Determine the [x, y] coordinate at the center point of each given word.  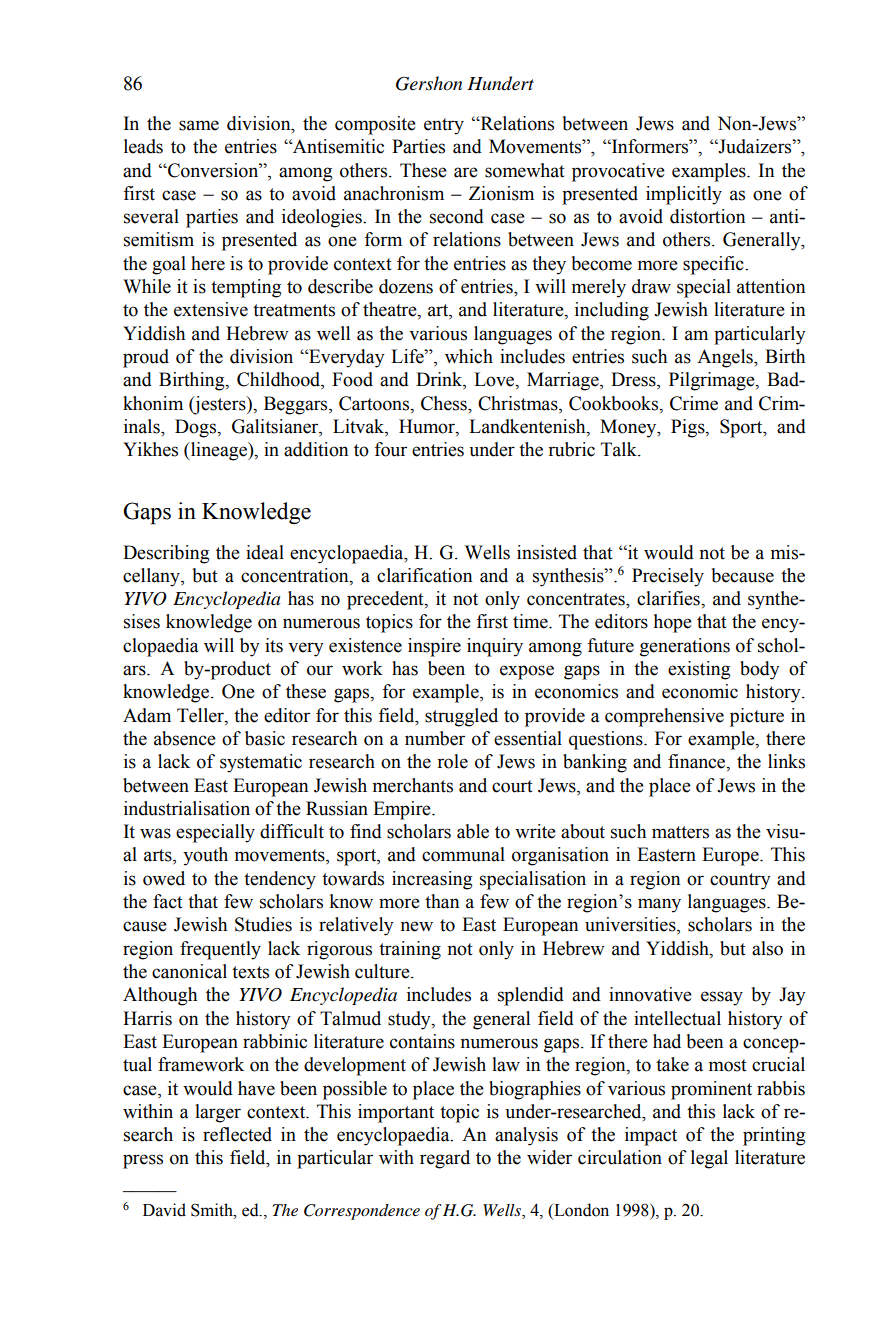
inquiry [495, 647]
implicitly [684, 195]
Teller [201, 715]
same [199, 125]
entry [444, 126]
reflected [237, 1134]
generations [685, 647]
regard [445, 1159]
